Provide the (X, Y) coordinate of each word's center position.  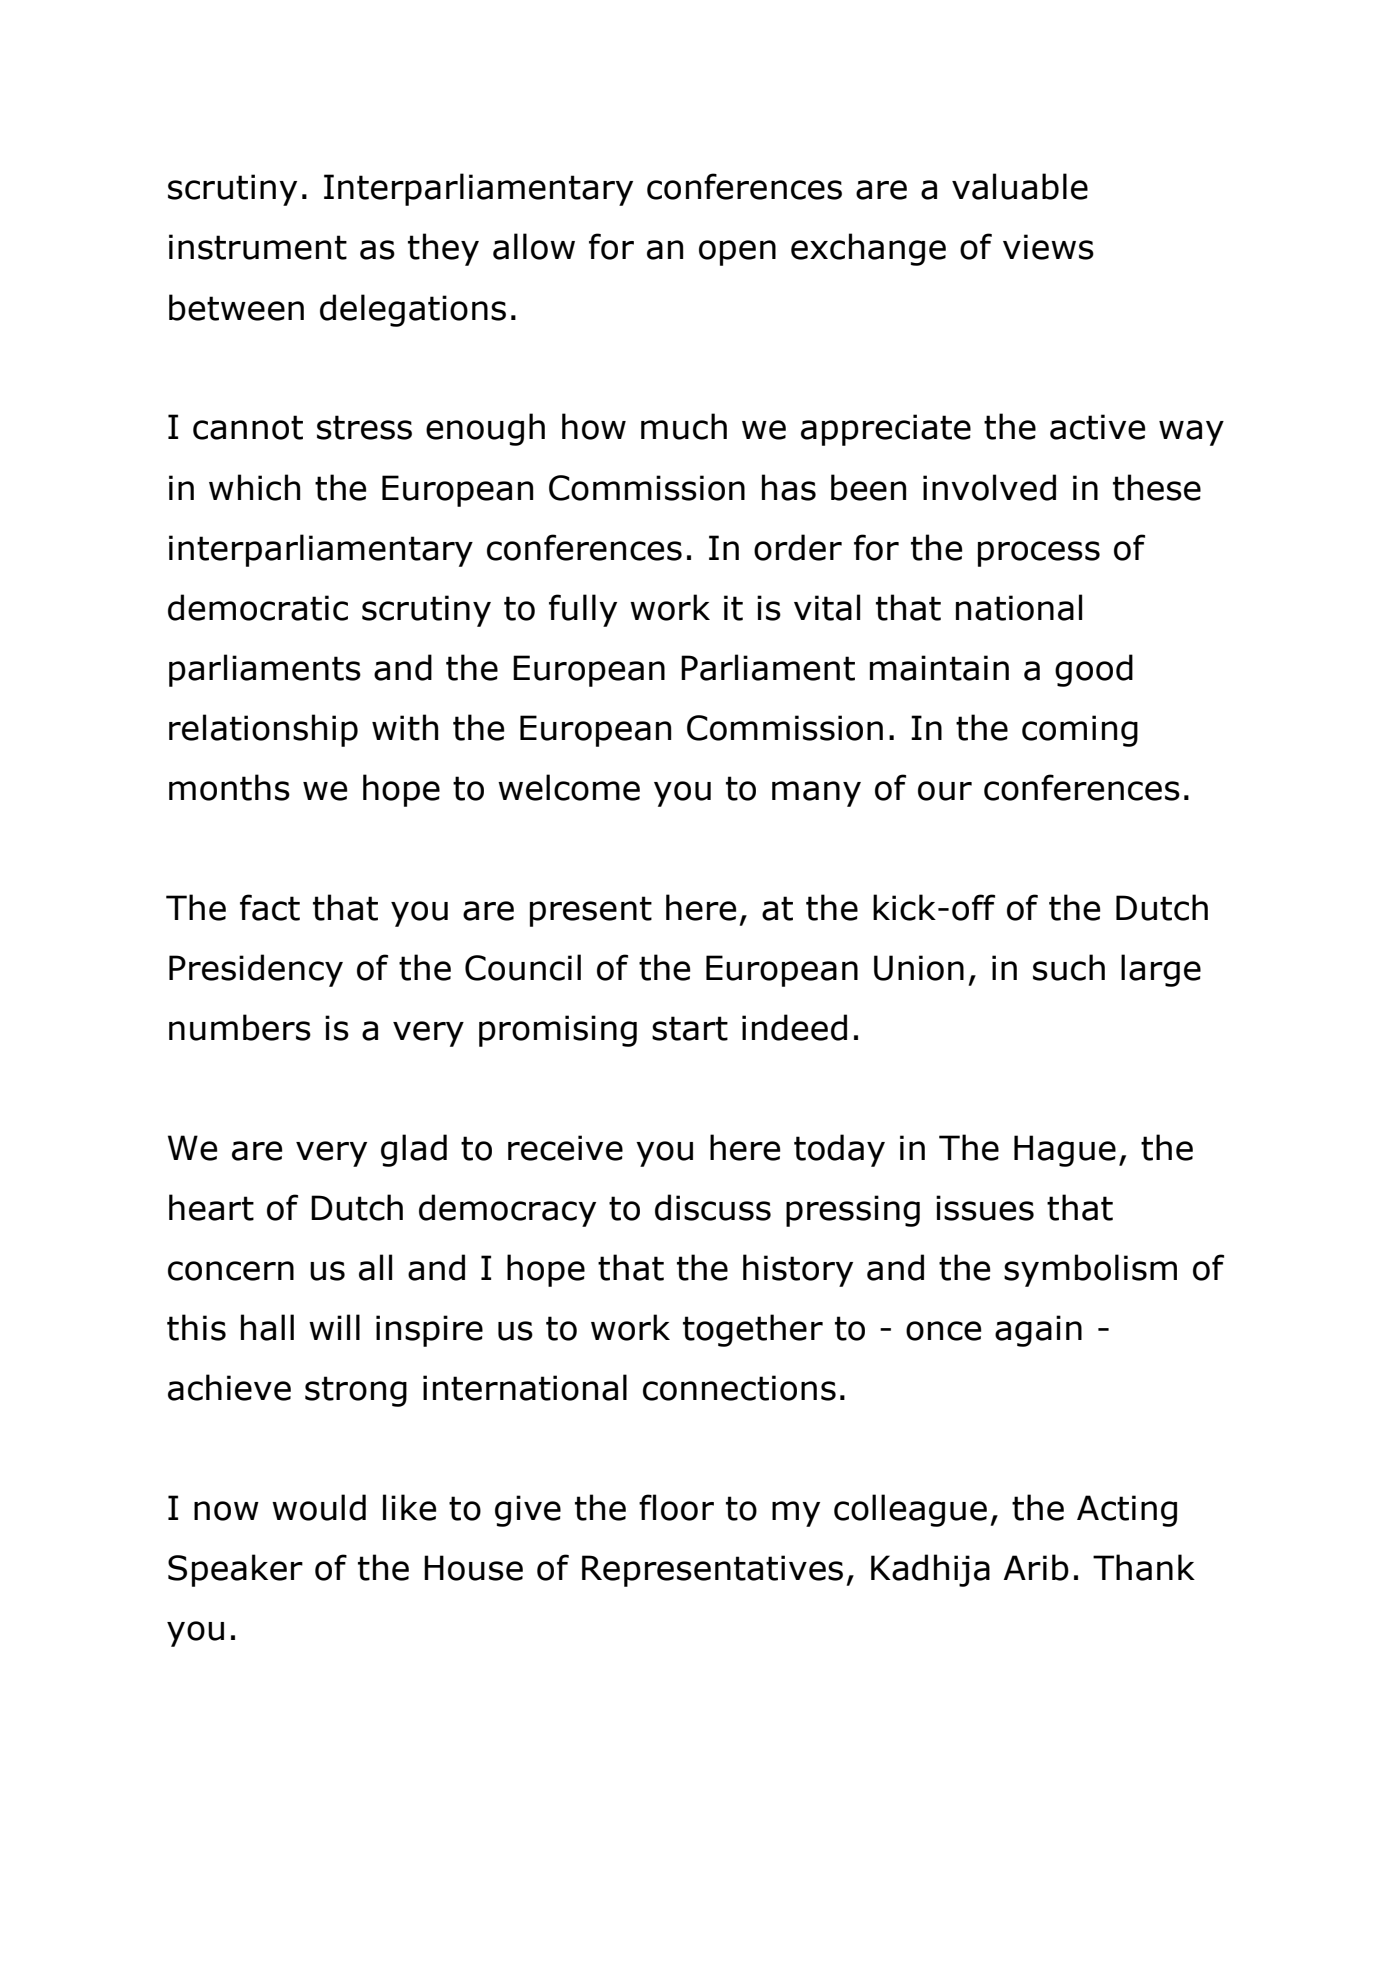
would (319, 1507)
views (1048, 247)
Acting (1127, 1511)
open (737, 253)
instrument (258, 247)
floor (676, 1507)
